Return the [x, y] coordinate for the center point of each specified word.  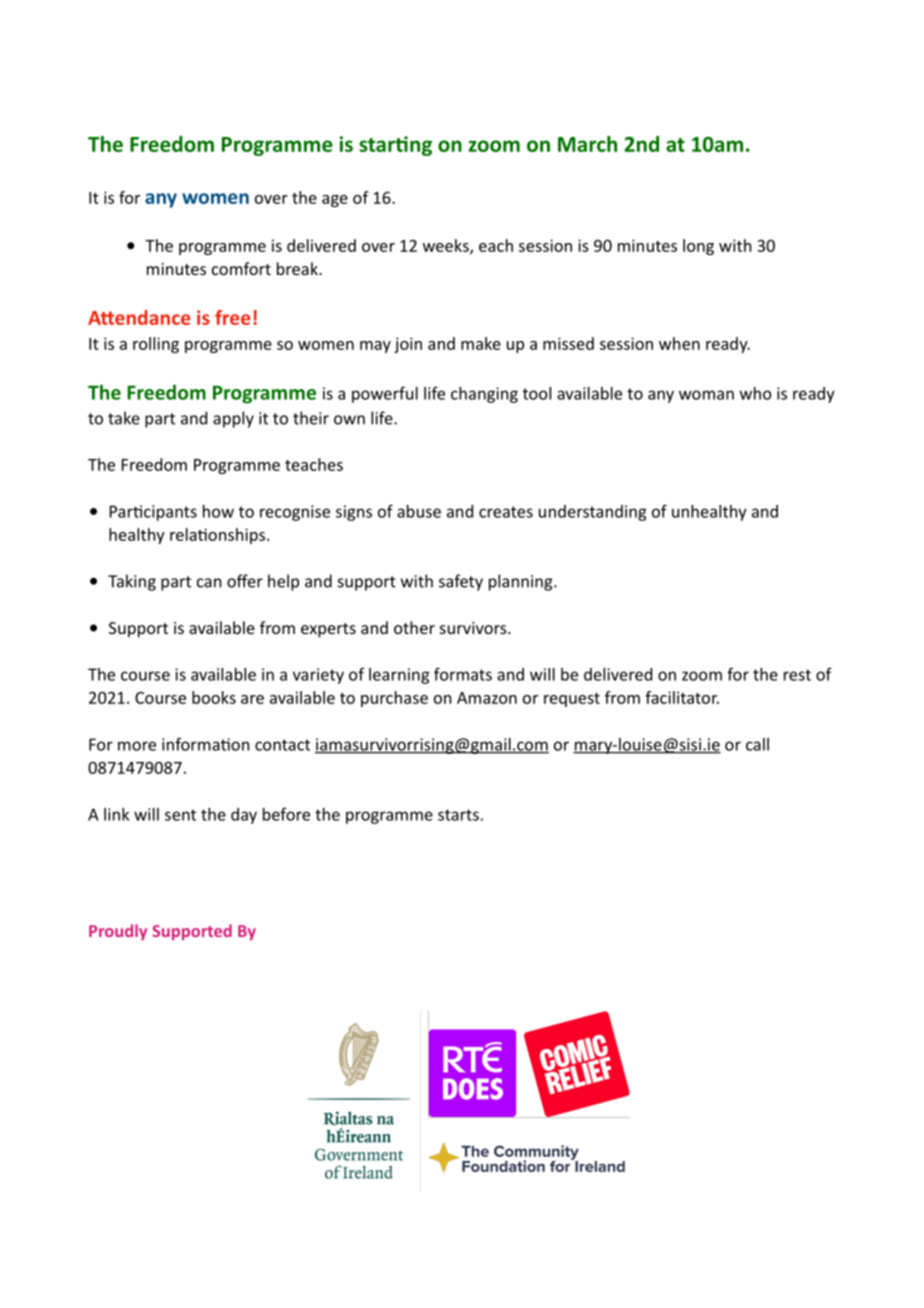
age [335, 201]
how [218, 511]
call [757, 744]
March [587, 144]
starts [458, 815]
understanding [592, 513]
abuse [419, 511]
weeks [447, 246]
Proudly [118, 932]
